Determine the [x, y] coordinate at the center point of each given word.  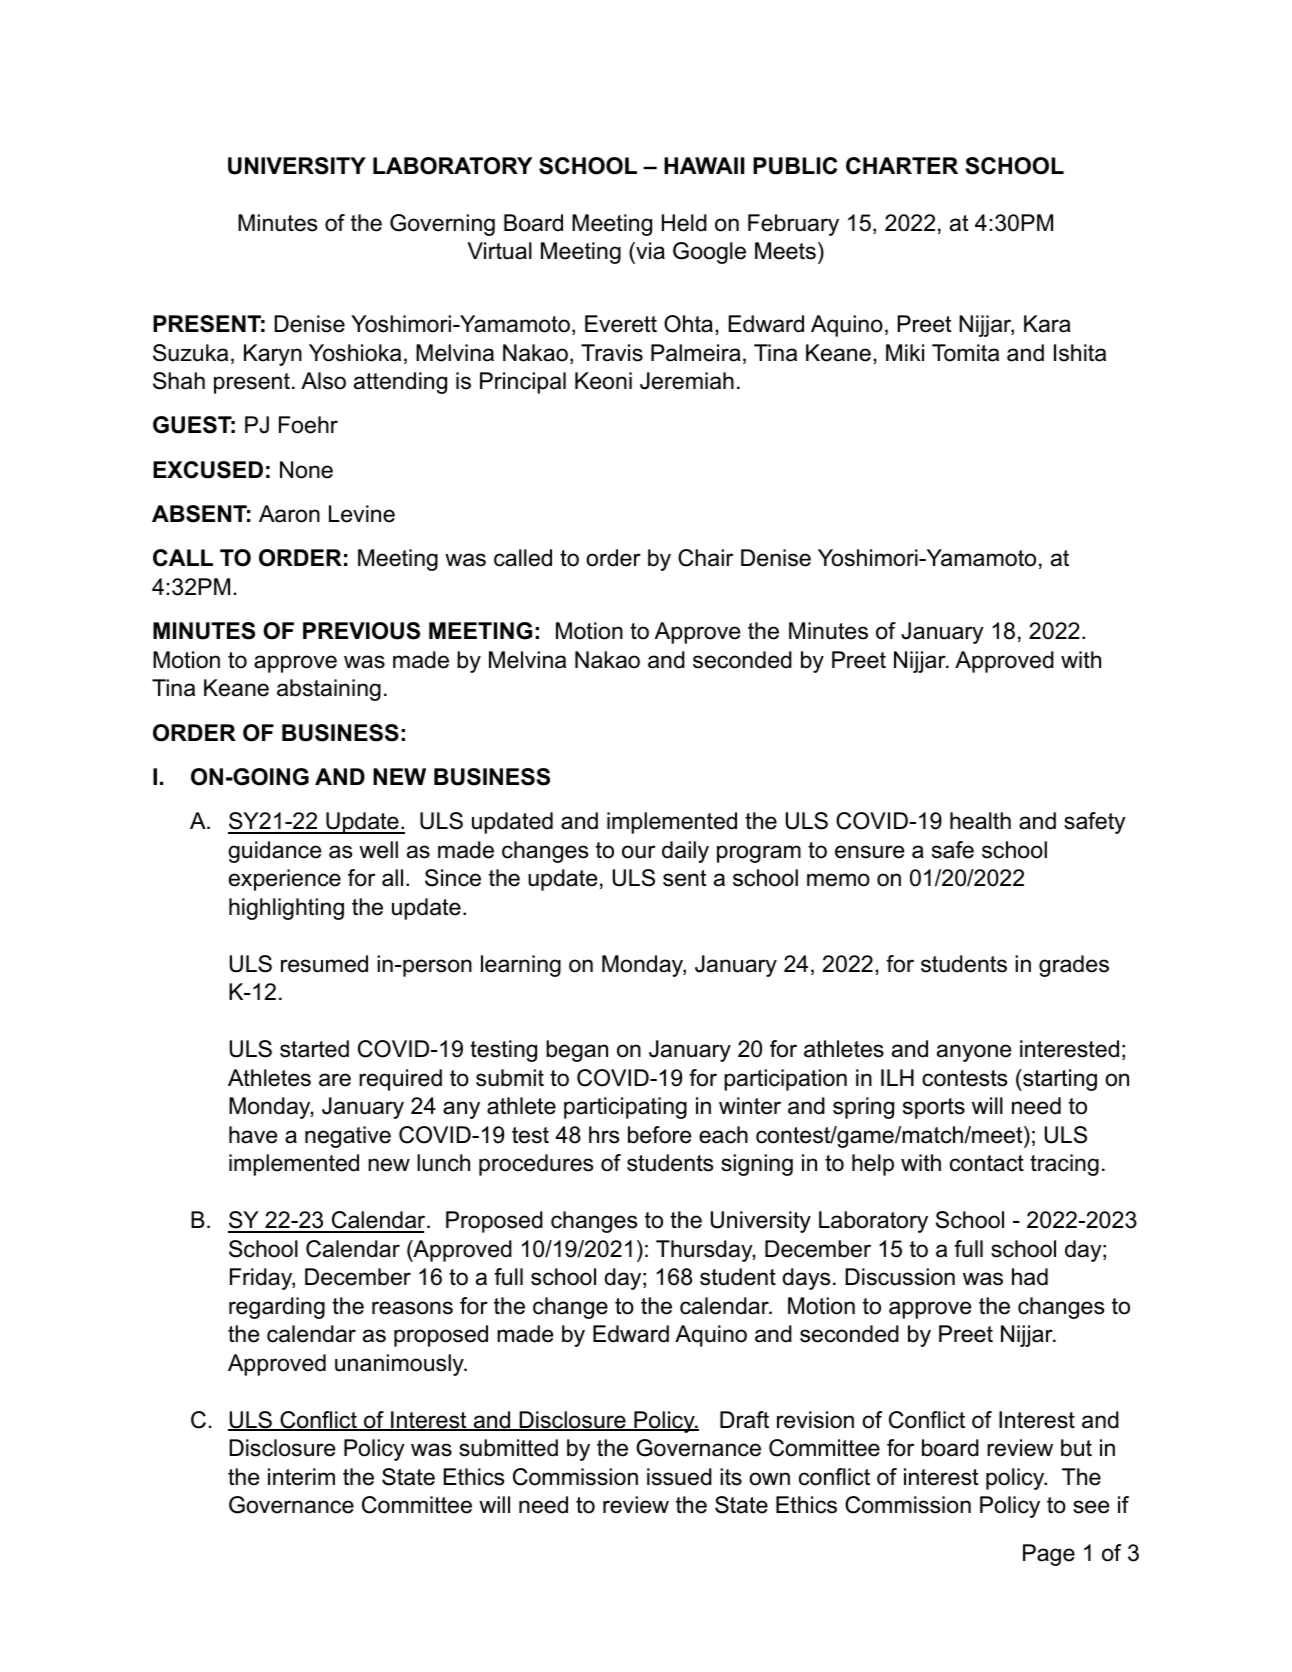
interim [301, 1477]
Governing [442, 225]
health [980, 821]
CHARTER [902, 166]
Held [684, 223]
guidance [274, 852]
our [638, 852]
